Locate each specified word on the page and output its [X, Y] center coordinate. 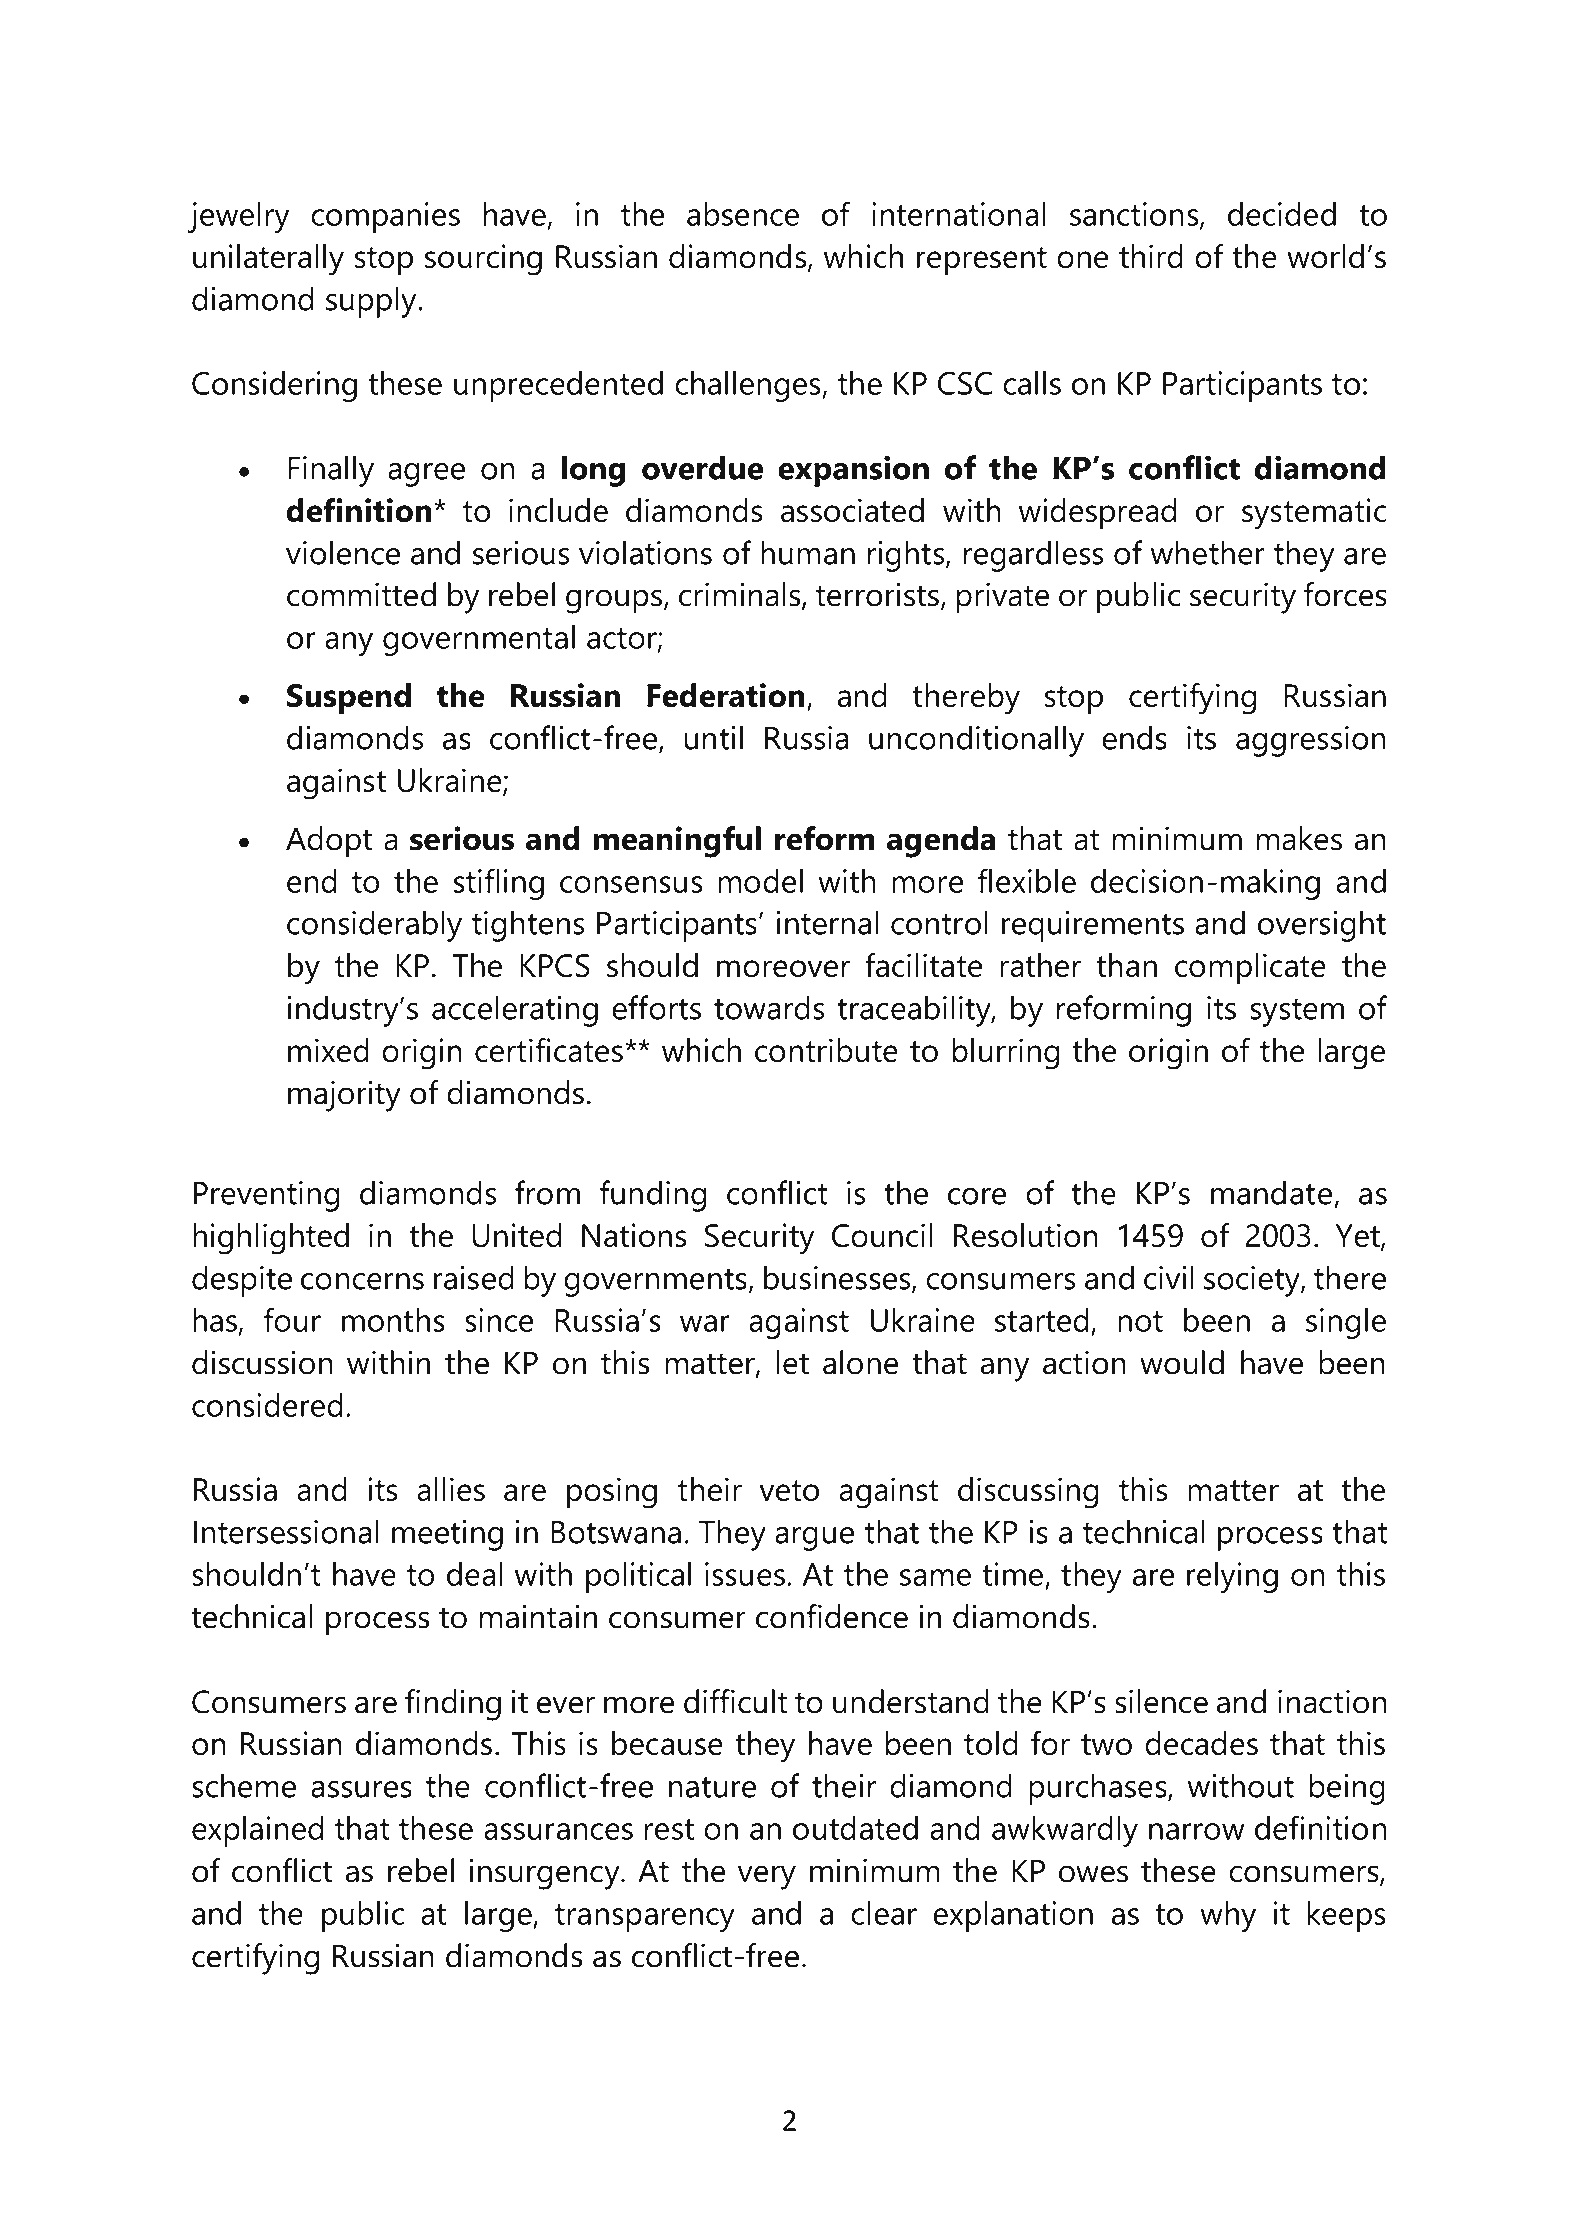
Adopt [329, 842]
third [1151, 256]
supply [372, 302]
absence [743, 214]
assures [361, 1789]
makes [1299, 838]
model [760, 881]
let [792, 1362]
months [393, 1320]
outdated [855, 1828]
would [1182, 1362]
